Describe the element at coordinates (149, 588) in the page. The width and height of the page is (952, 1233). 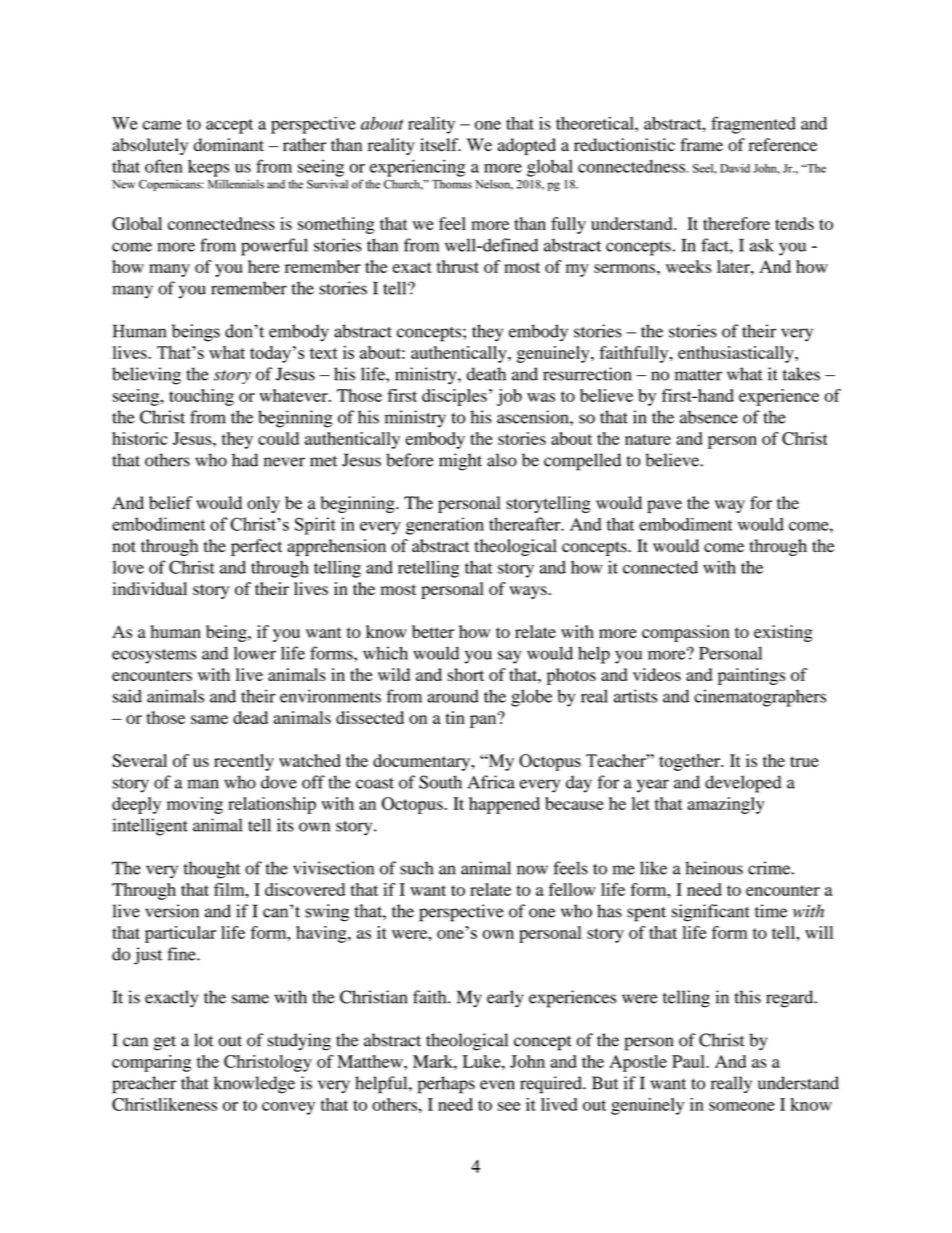
I see `individual` at that location.
